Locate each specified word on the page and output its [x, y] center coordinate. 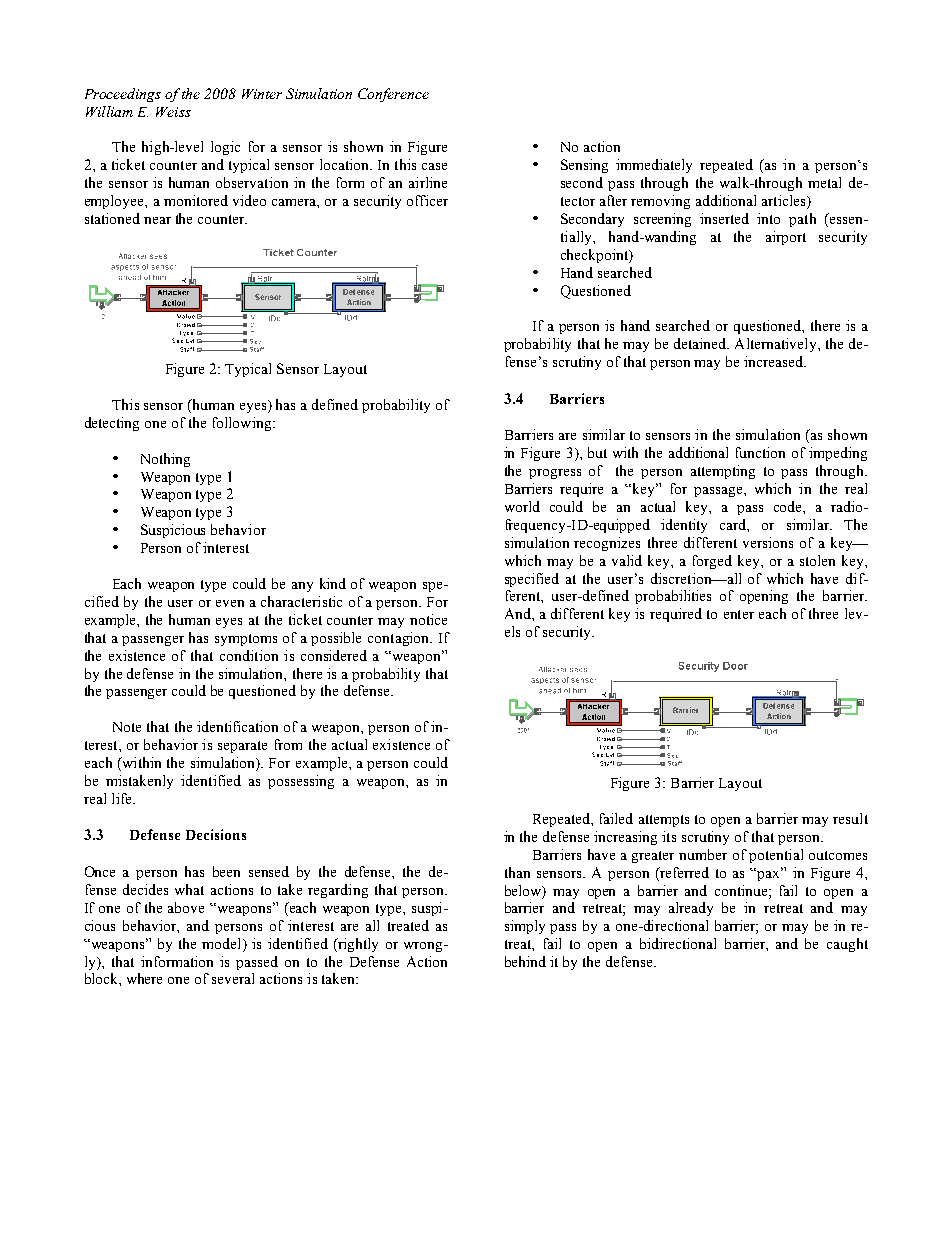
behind [525, 961]
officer [427, 200]
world [522, 506]
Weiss [173, 112]
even [230, 603]
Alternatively [777, 345]
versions [768, 542]
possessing [301, 782]
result [850, 818]
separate [242, 747]
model [223, 943]
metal [824, 182]
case [434, 166]
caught [847, 945]
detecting [112, 424]
